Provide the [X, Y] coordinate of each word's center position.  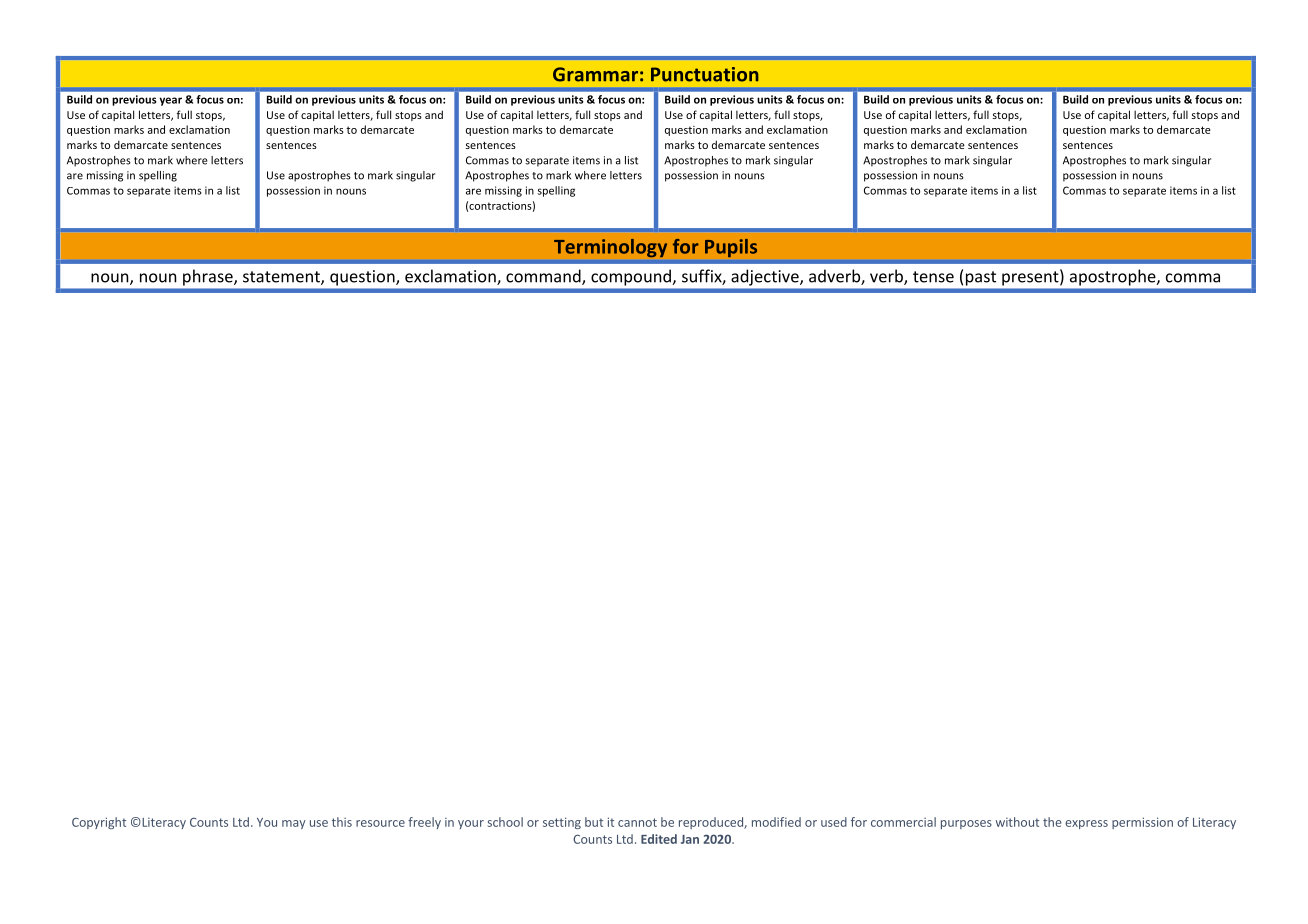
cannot [637, 822]
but [594, 822]
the [1052, 822]
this [342, 822]
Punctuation [705, 74]
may [294, 824]
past [981, 278]
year [170, 101]
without [1017, 822]
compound [631, 278]
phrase [209, 278]
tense [933, 277]
